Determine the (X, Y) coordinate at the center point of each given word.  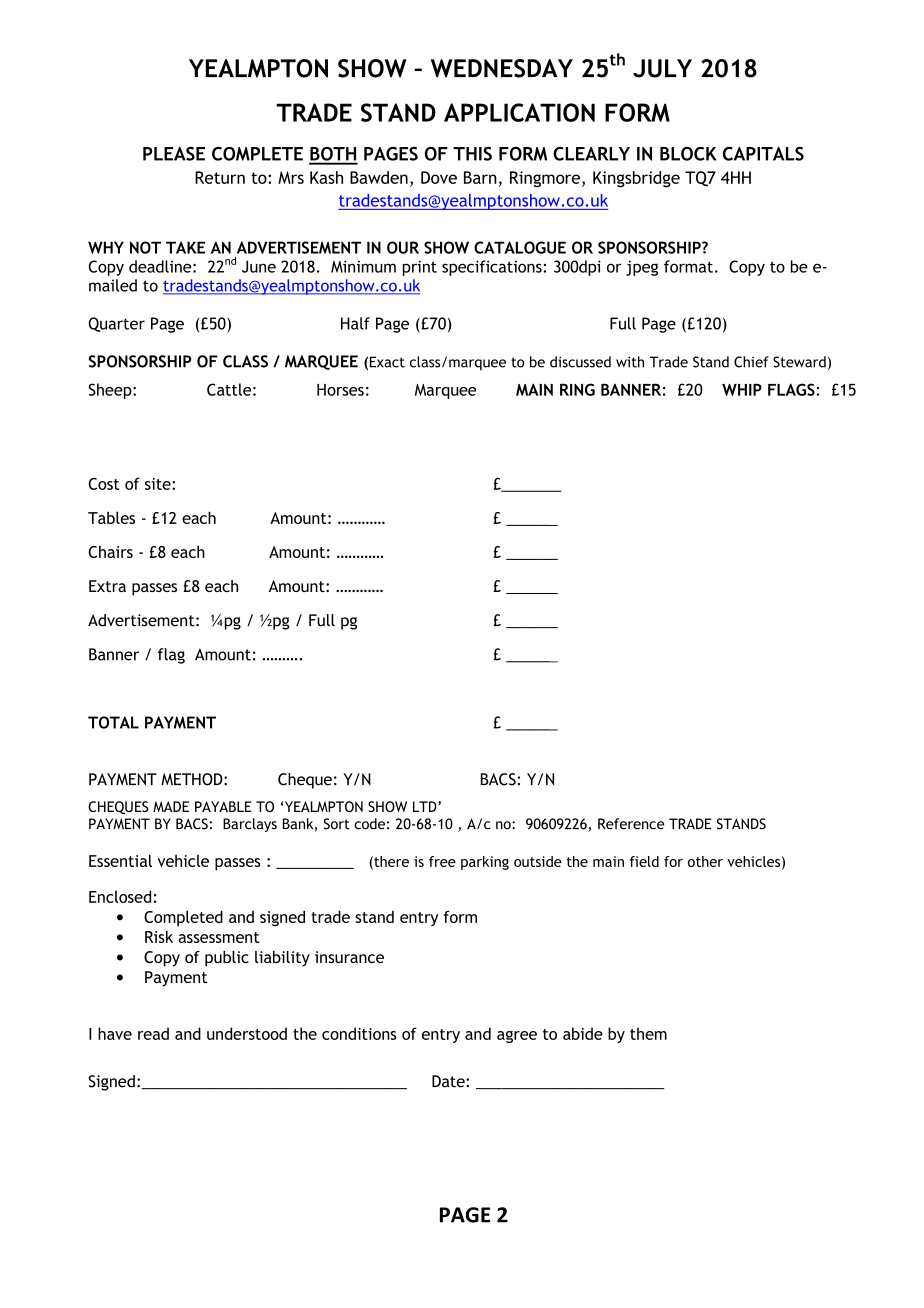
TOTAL (113, 722)
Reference (631, 824)
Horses (340, 390)
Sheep (111, 391)
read (153, 1033)
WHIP (742, 390)
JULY (662, 68)
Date (449, 1081)
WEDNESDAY (502, 68)
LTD (426, 806)
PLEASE (174, 154)
